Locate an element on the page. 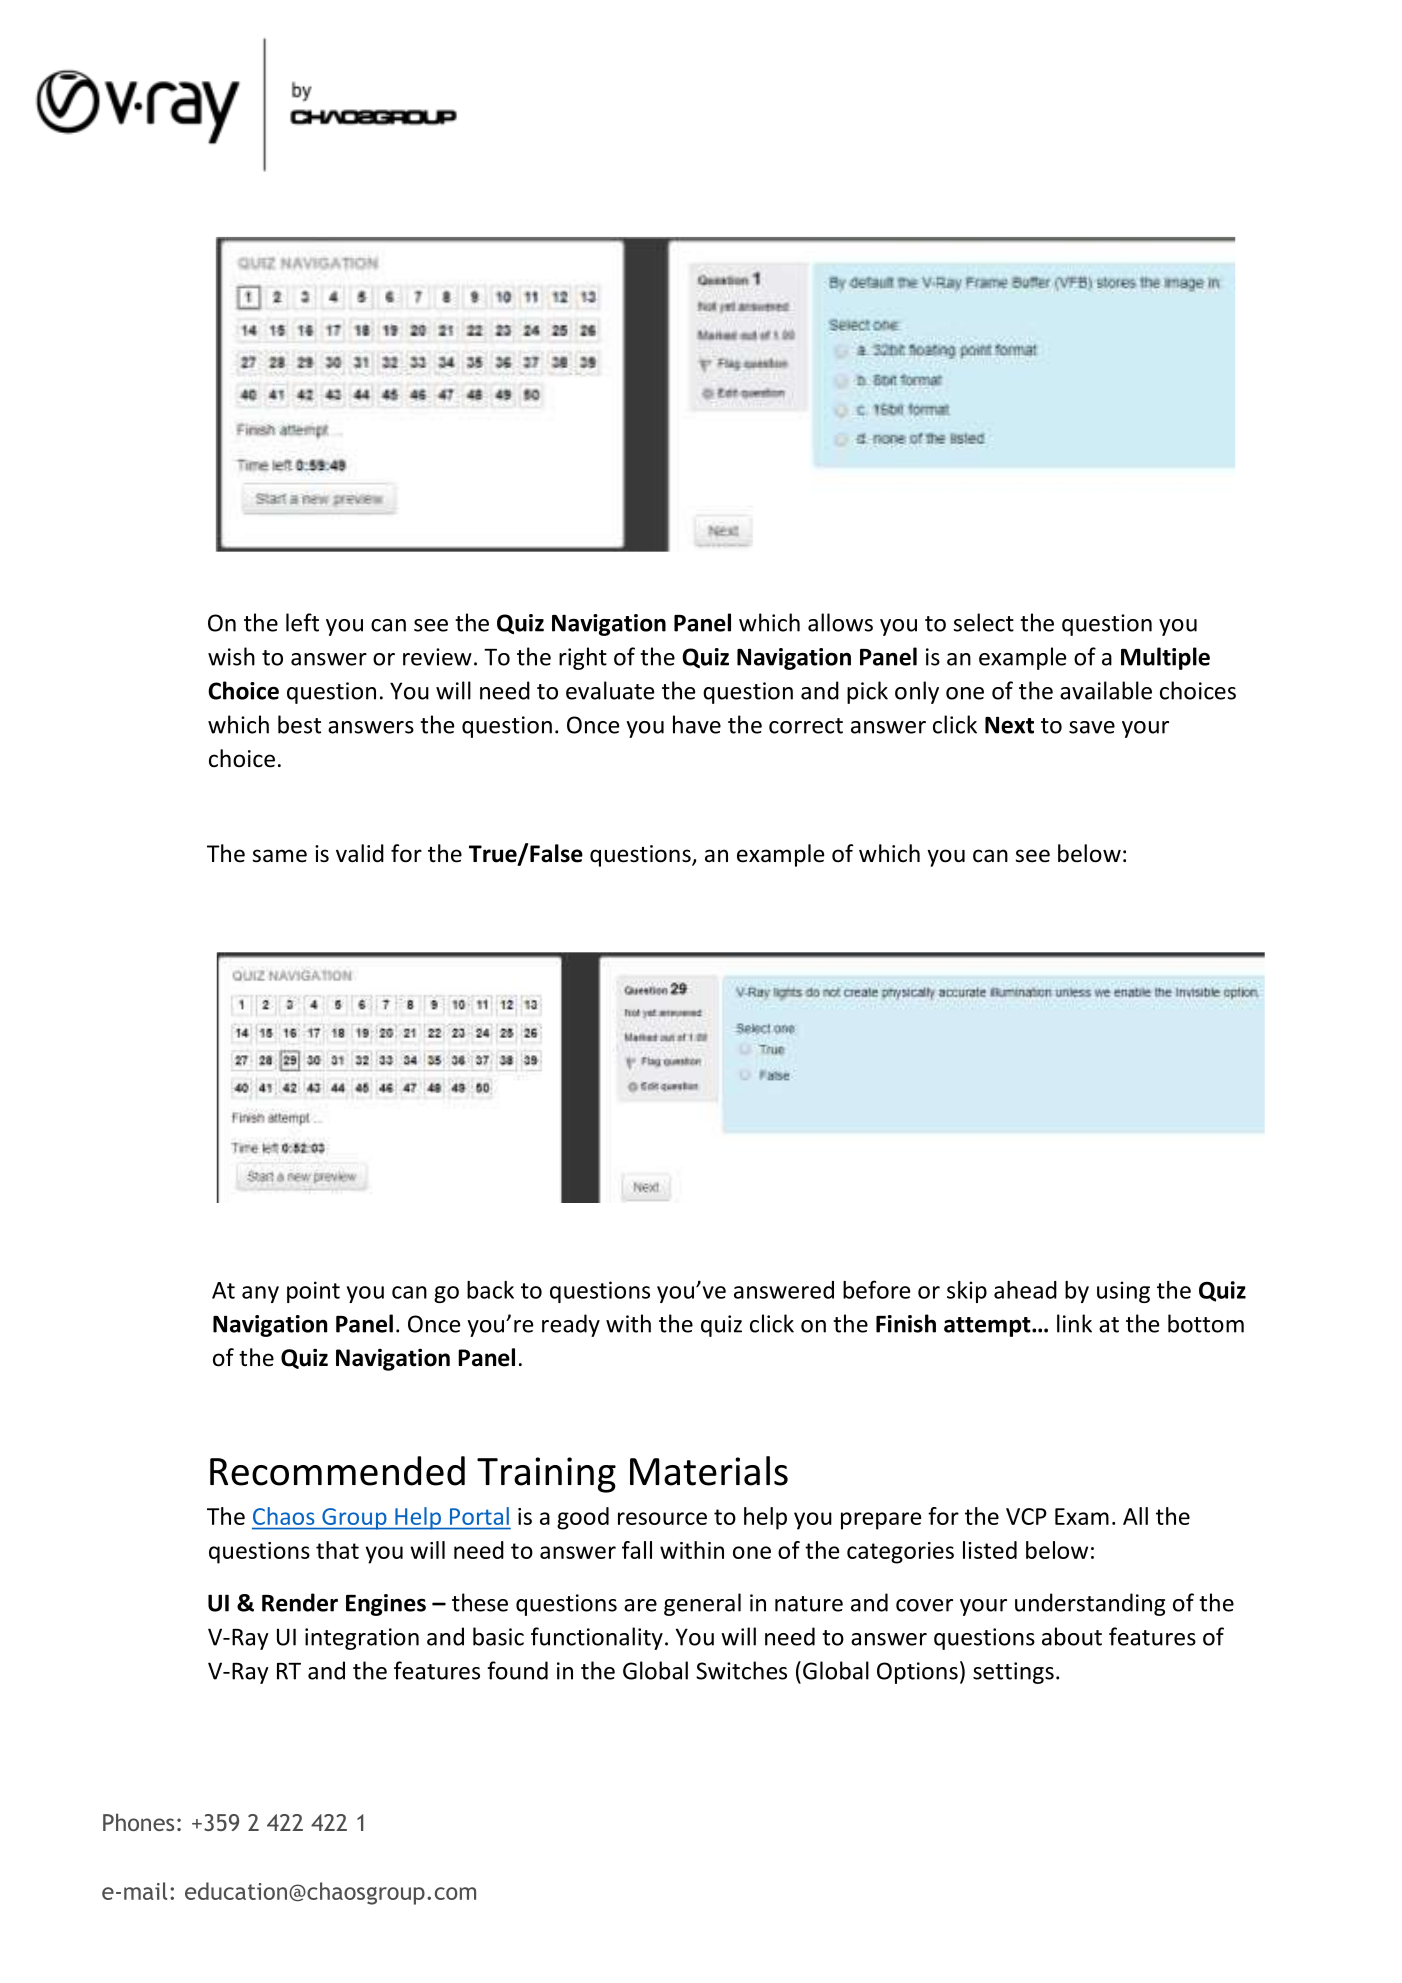  available is located at coordinates (1106, 690).
